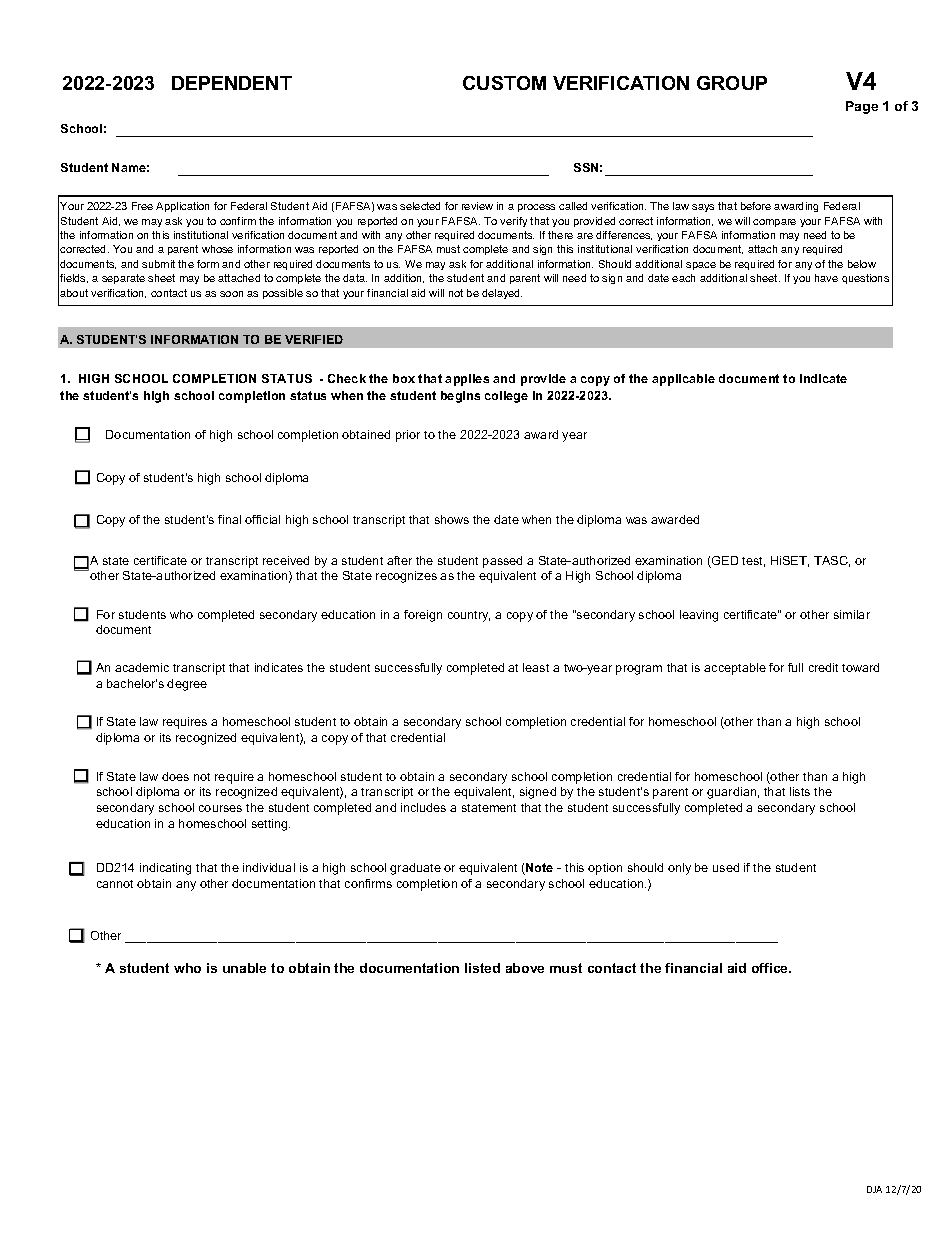 This screenshot has width=952, height=1233. What do you see at coordinates (732, 83) in the screenshot?
I see `GROUP` at bounding box center [732, 83].
